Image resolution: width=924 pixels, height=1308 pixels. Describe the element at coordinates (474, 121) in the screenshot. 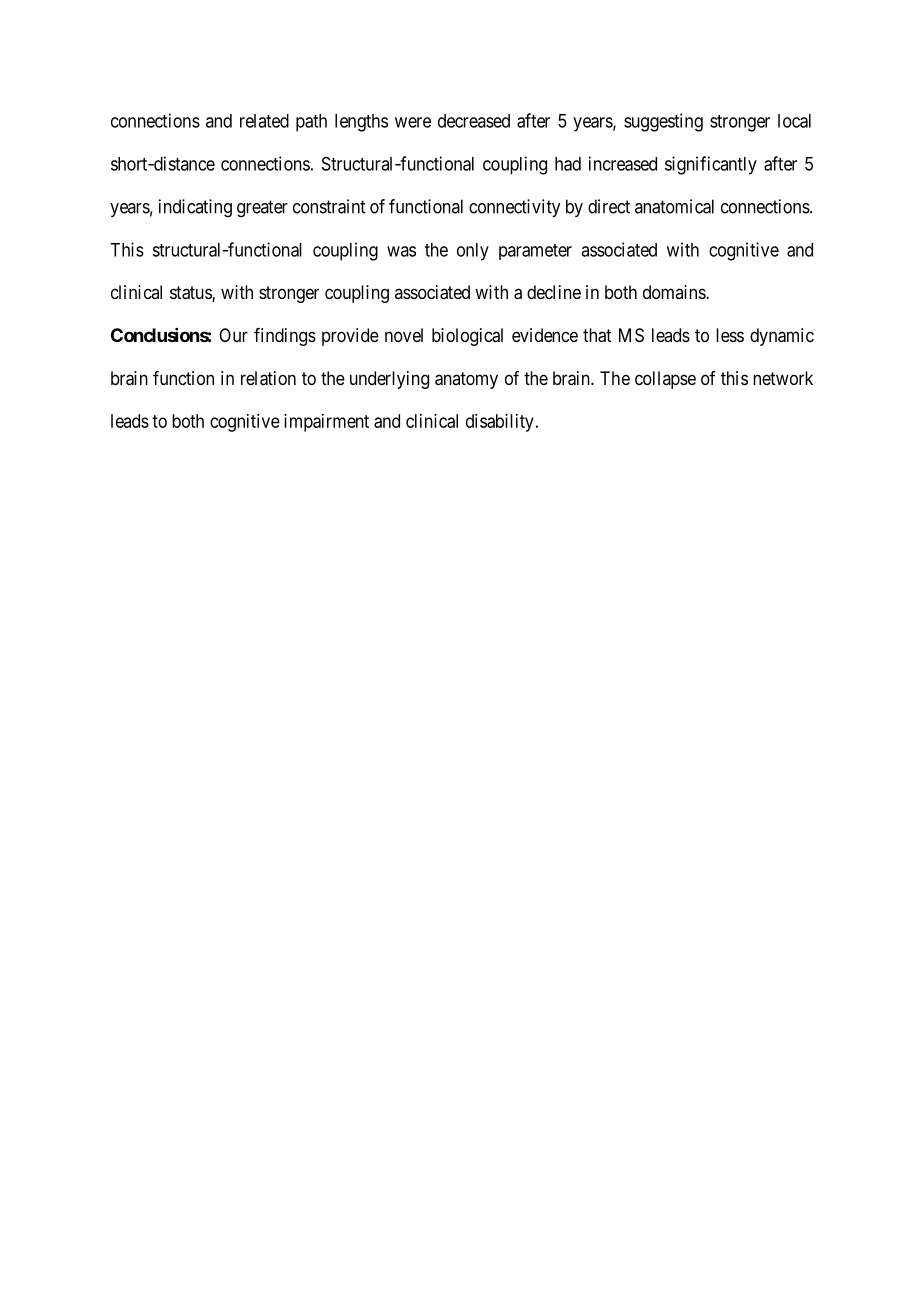

I see `decreased` at that location.
